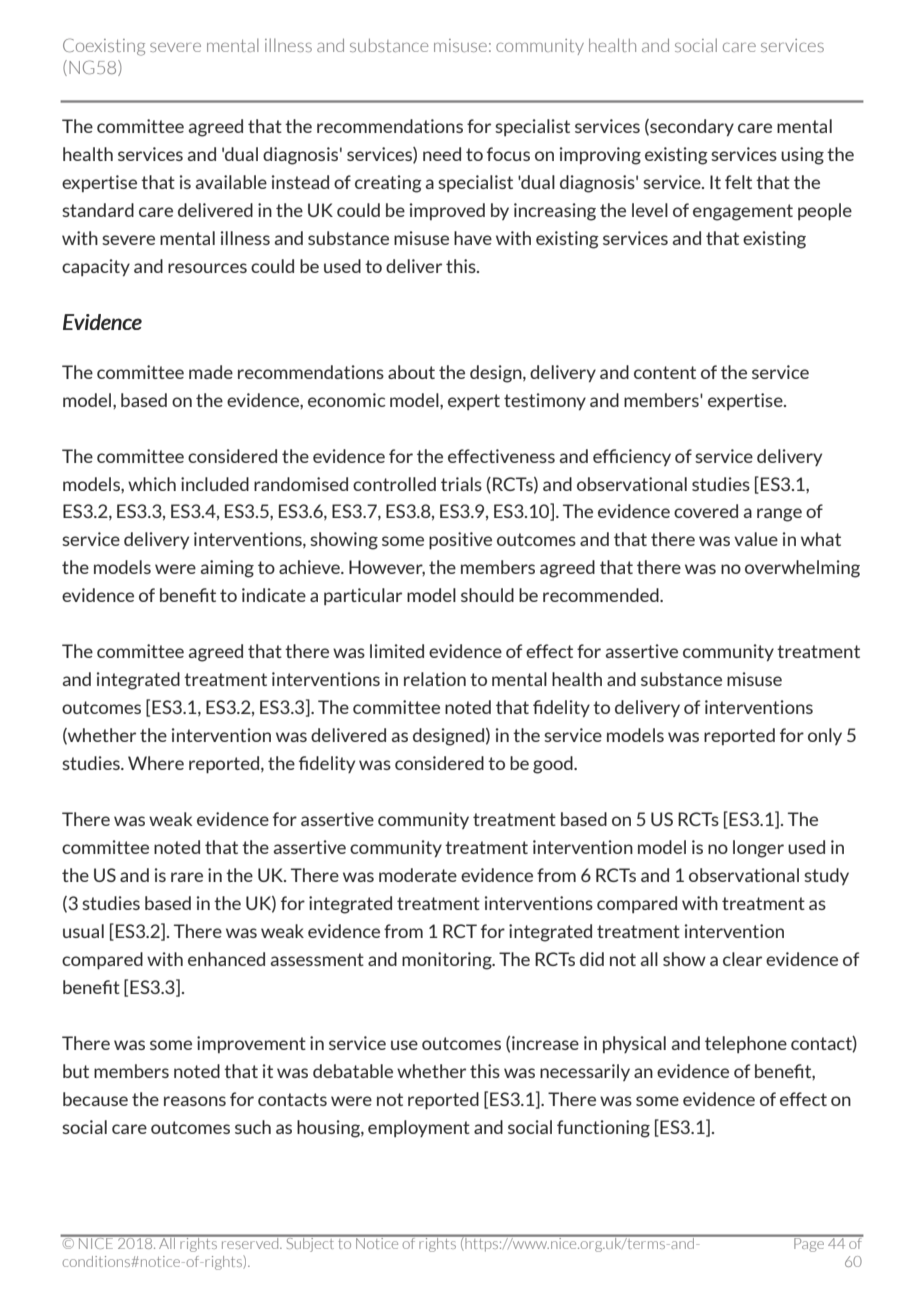  I want to click on relation, so click(435, 679).
